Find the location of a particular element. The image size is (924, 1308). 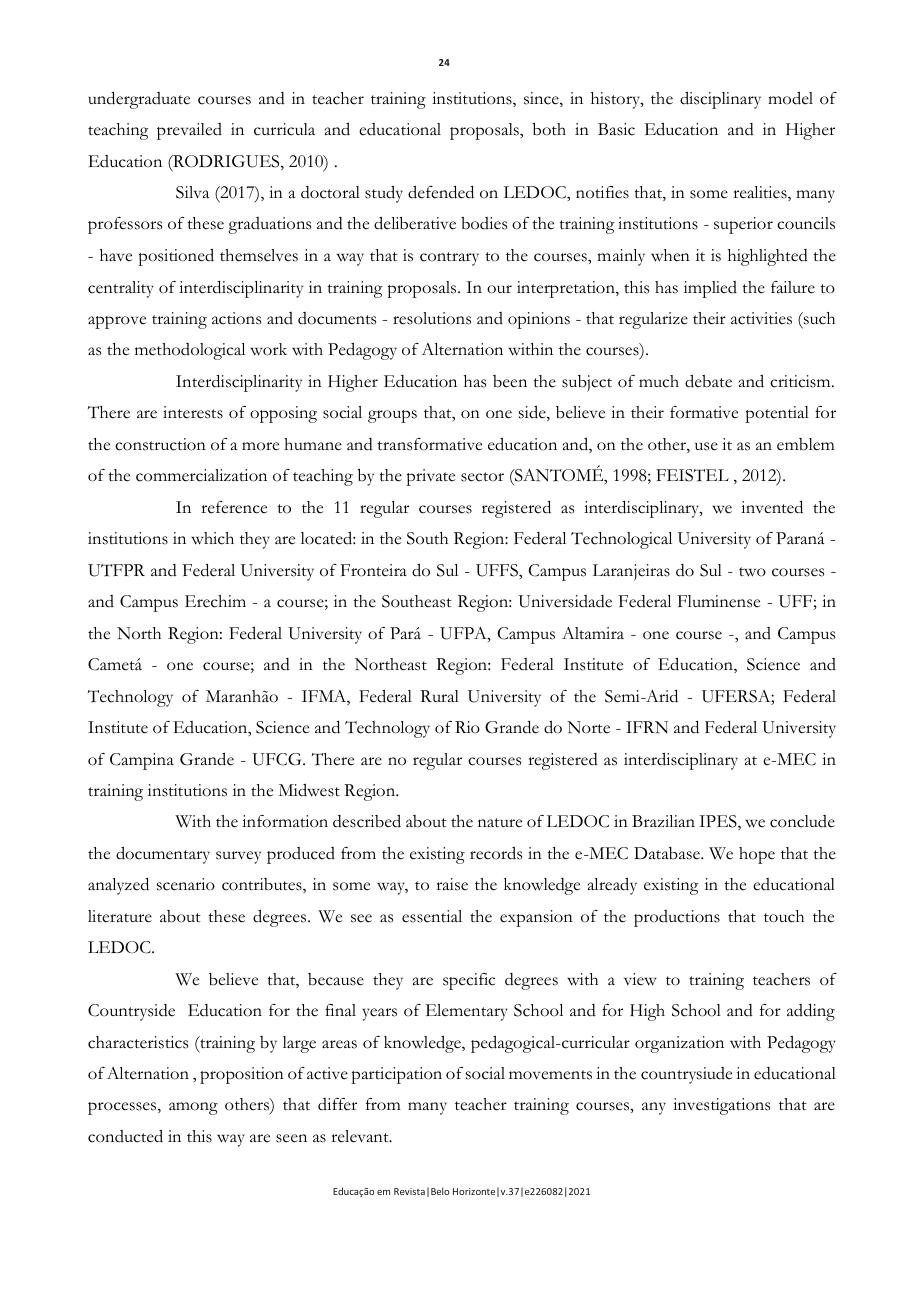

model is located at coordinates (790, 98).
